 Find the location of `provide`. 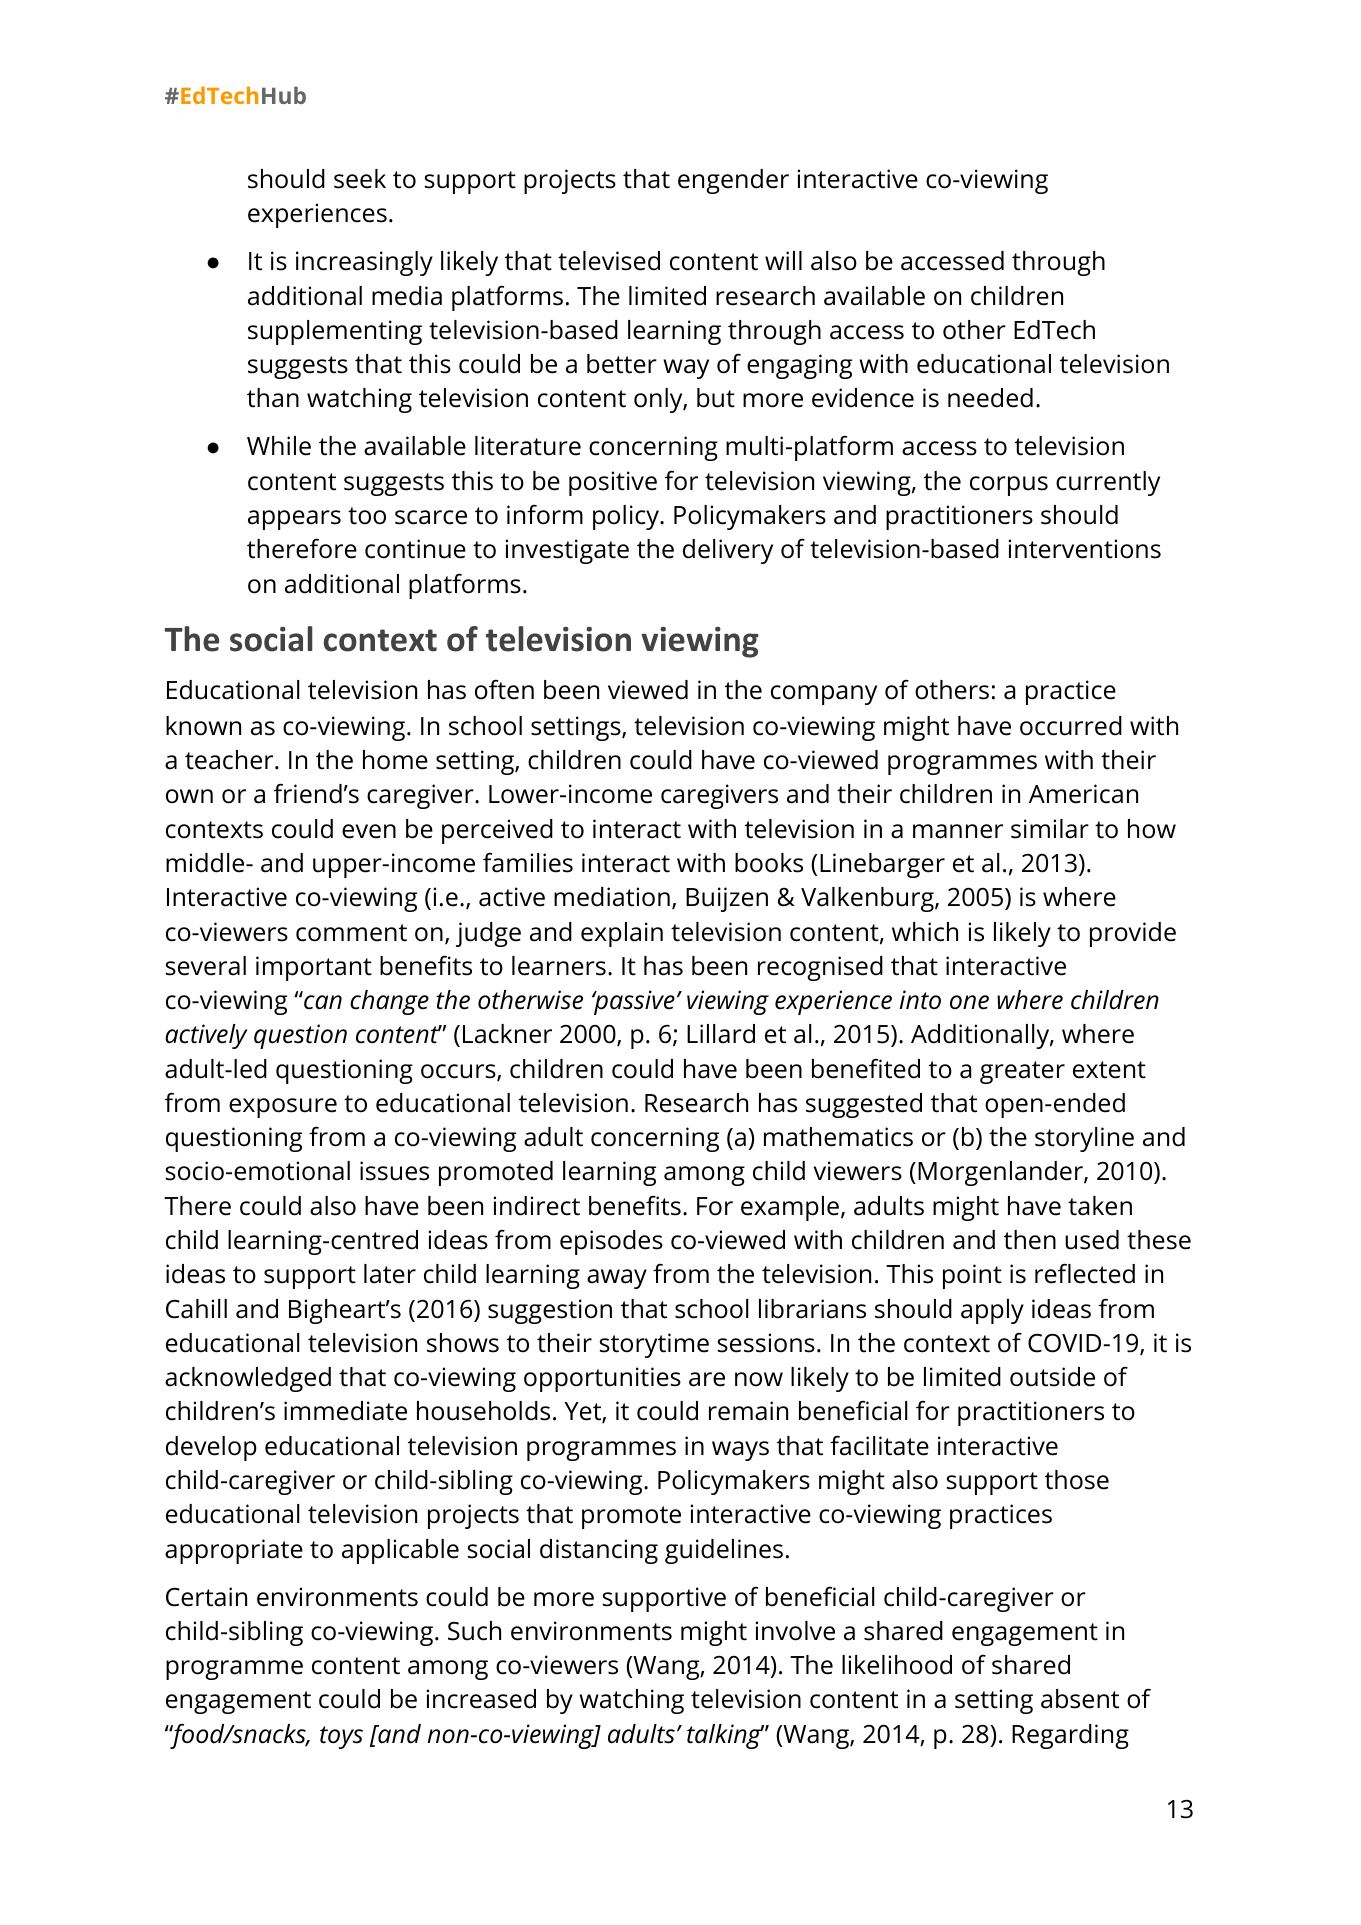

provide is located at coordinates (1133, 934).
